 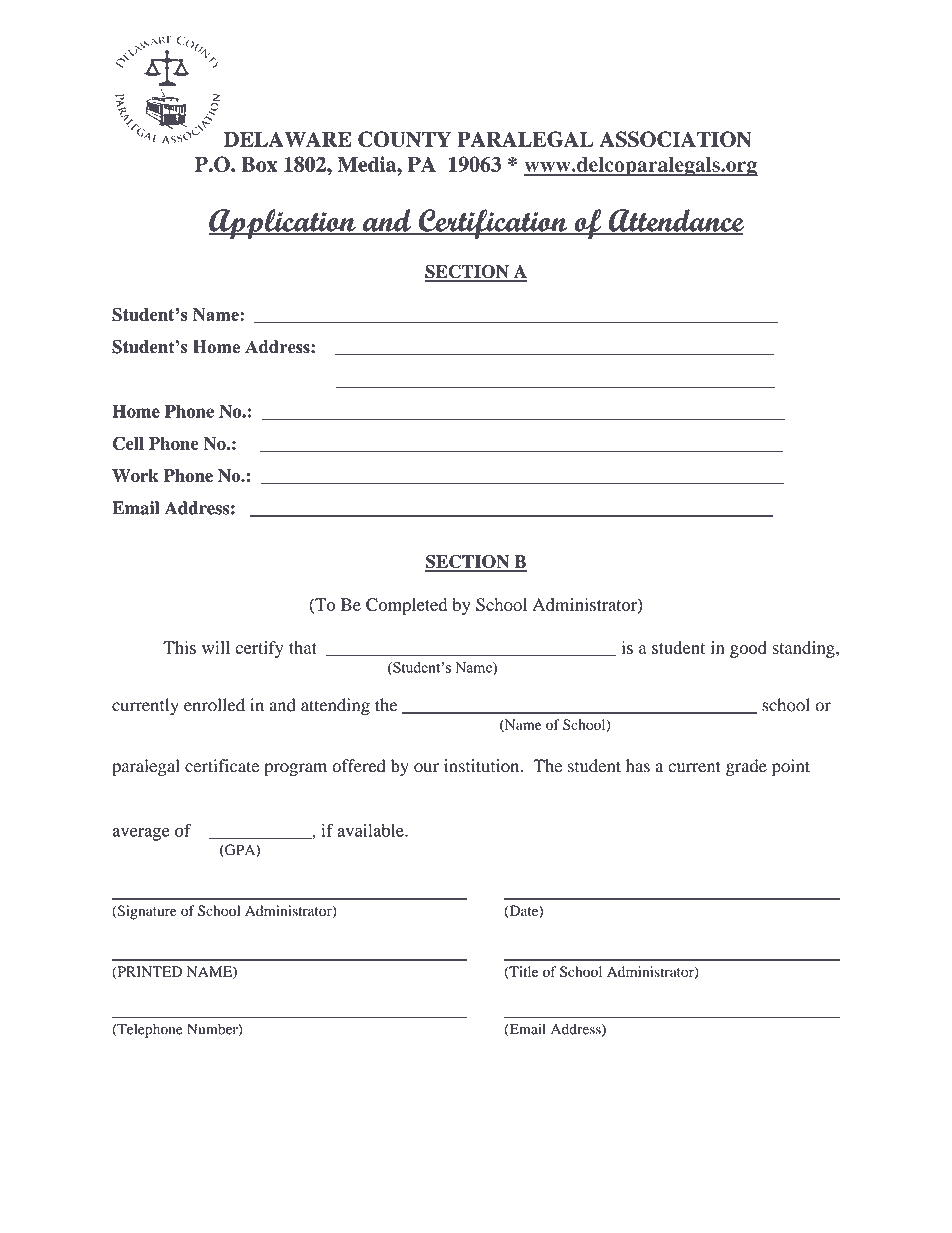 What do you see at coordinates (675, 221) in the screenshot?
I see `Attendance` at bounding box center [675, 221].
